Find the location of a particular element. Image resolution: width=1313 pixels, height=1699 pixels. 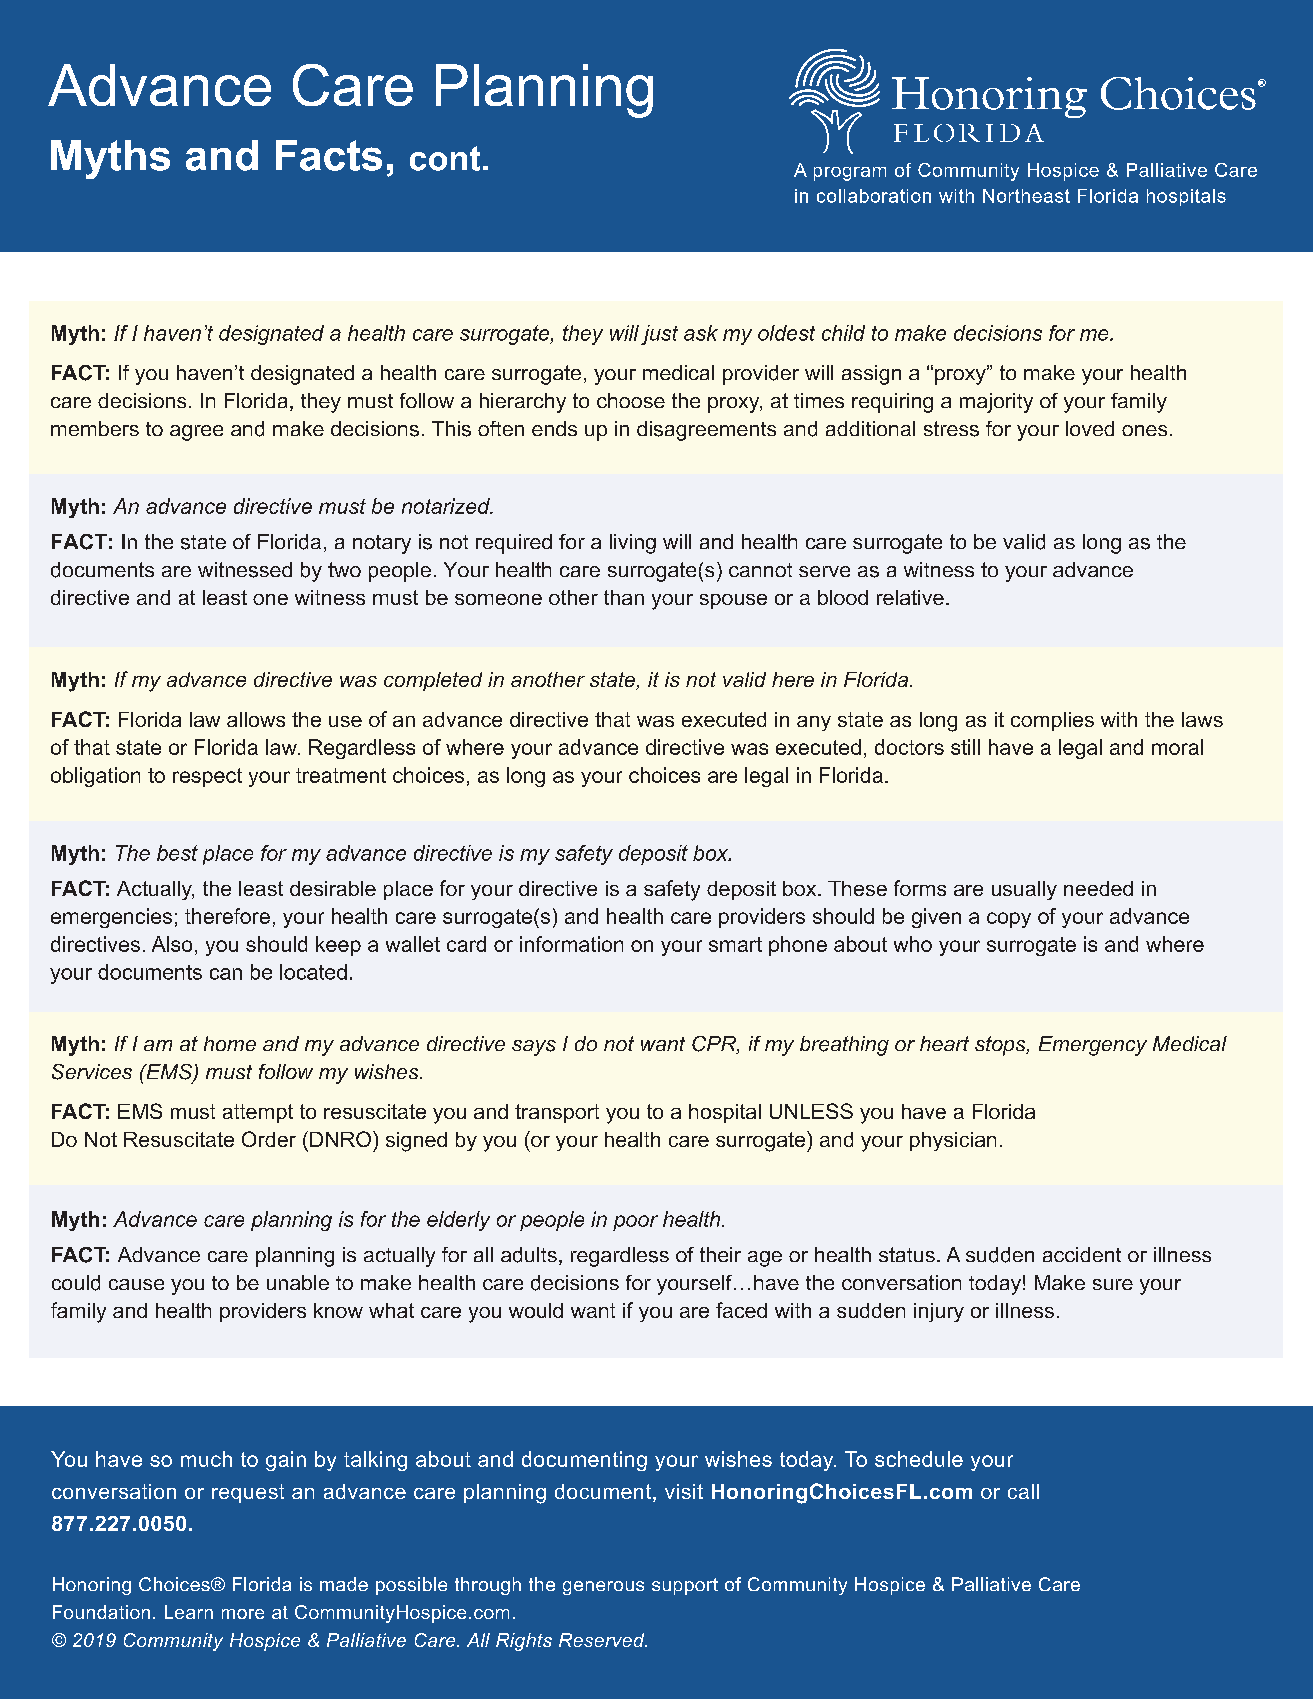

cause is located at coordinates (136, 1284).
